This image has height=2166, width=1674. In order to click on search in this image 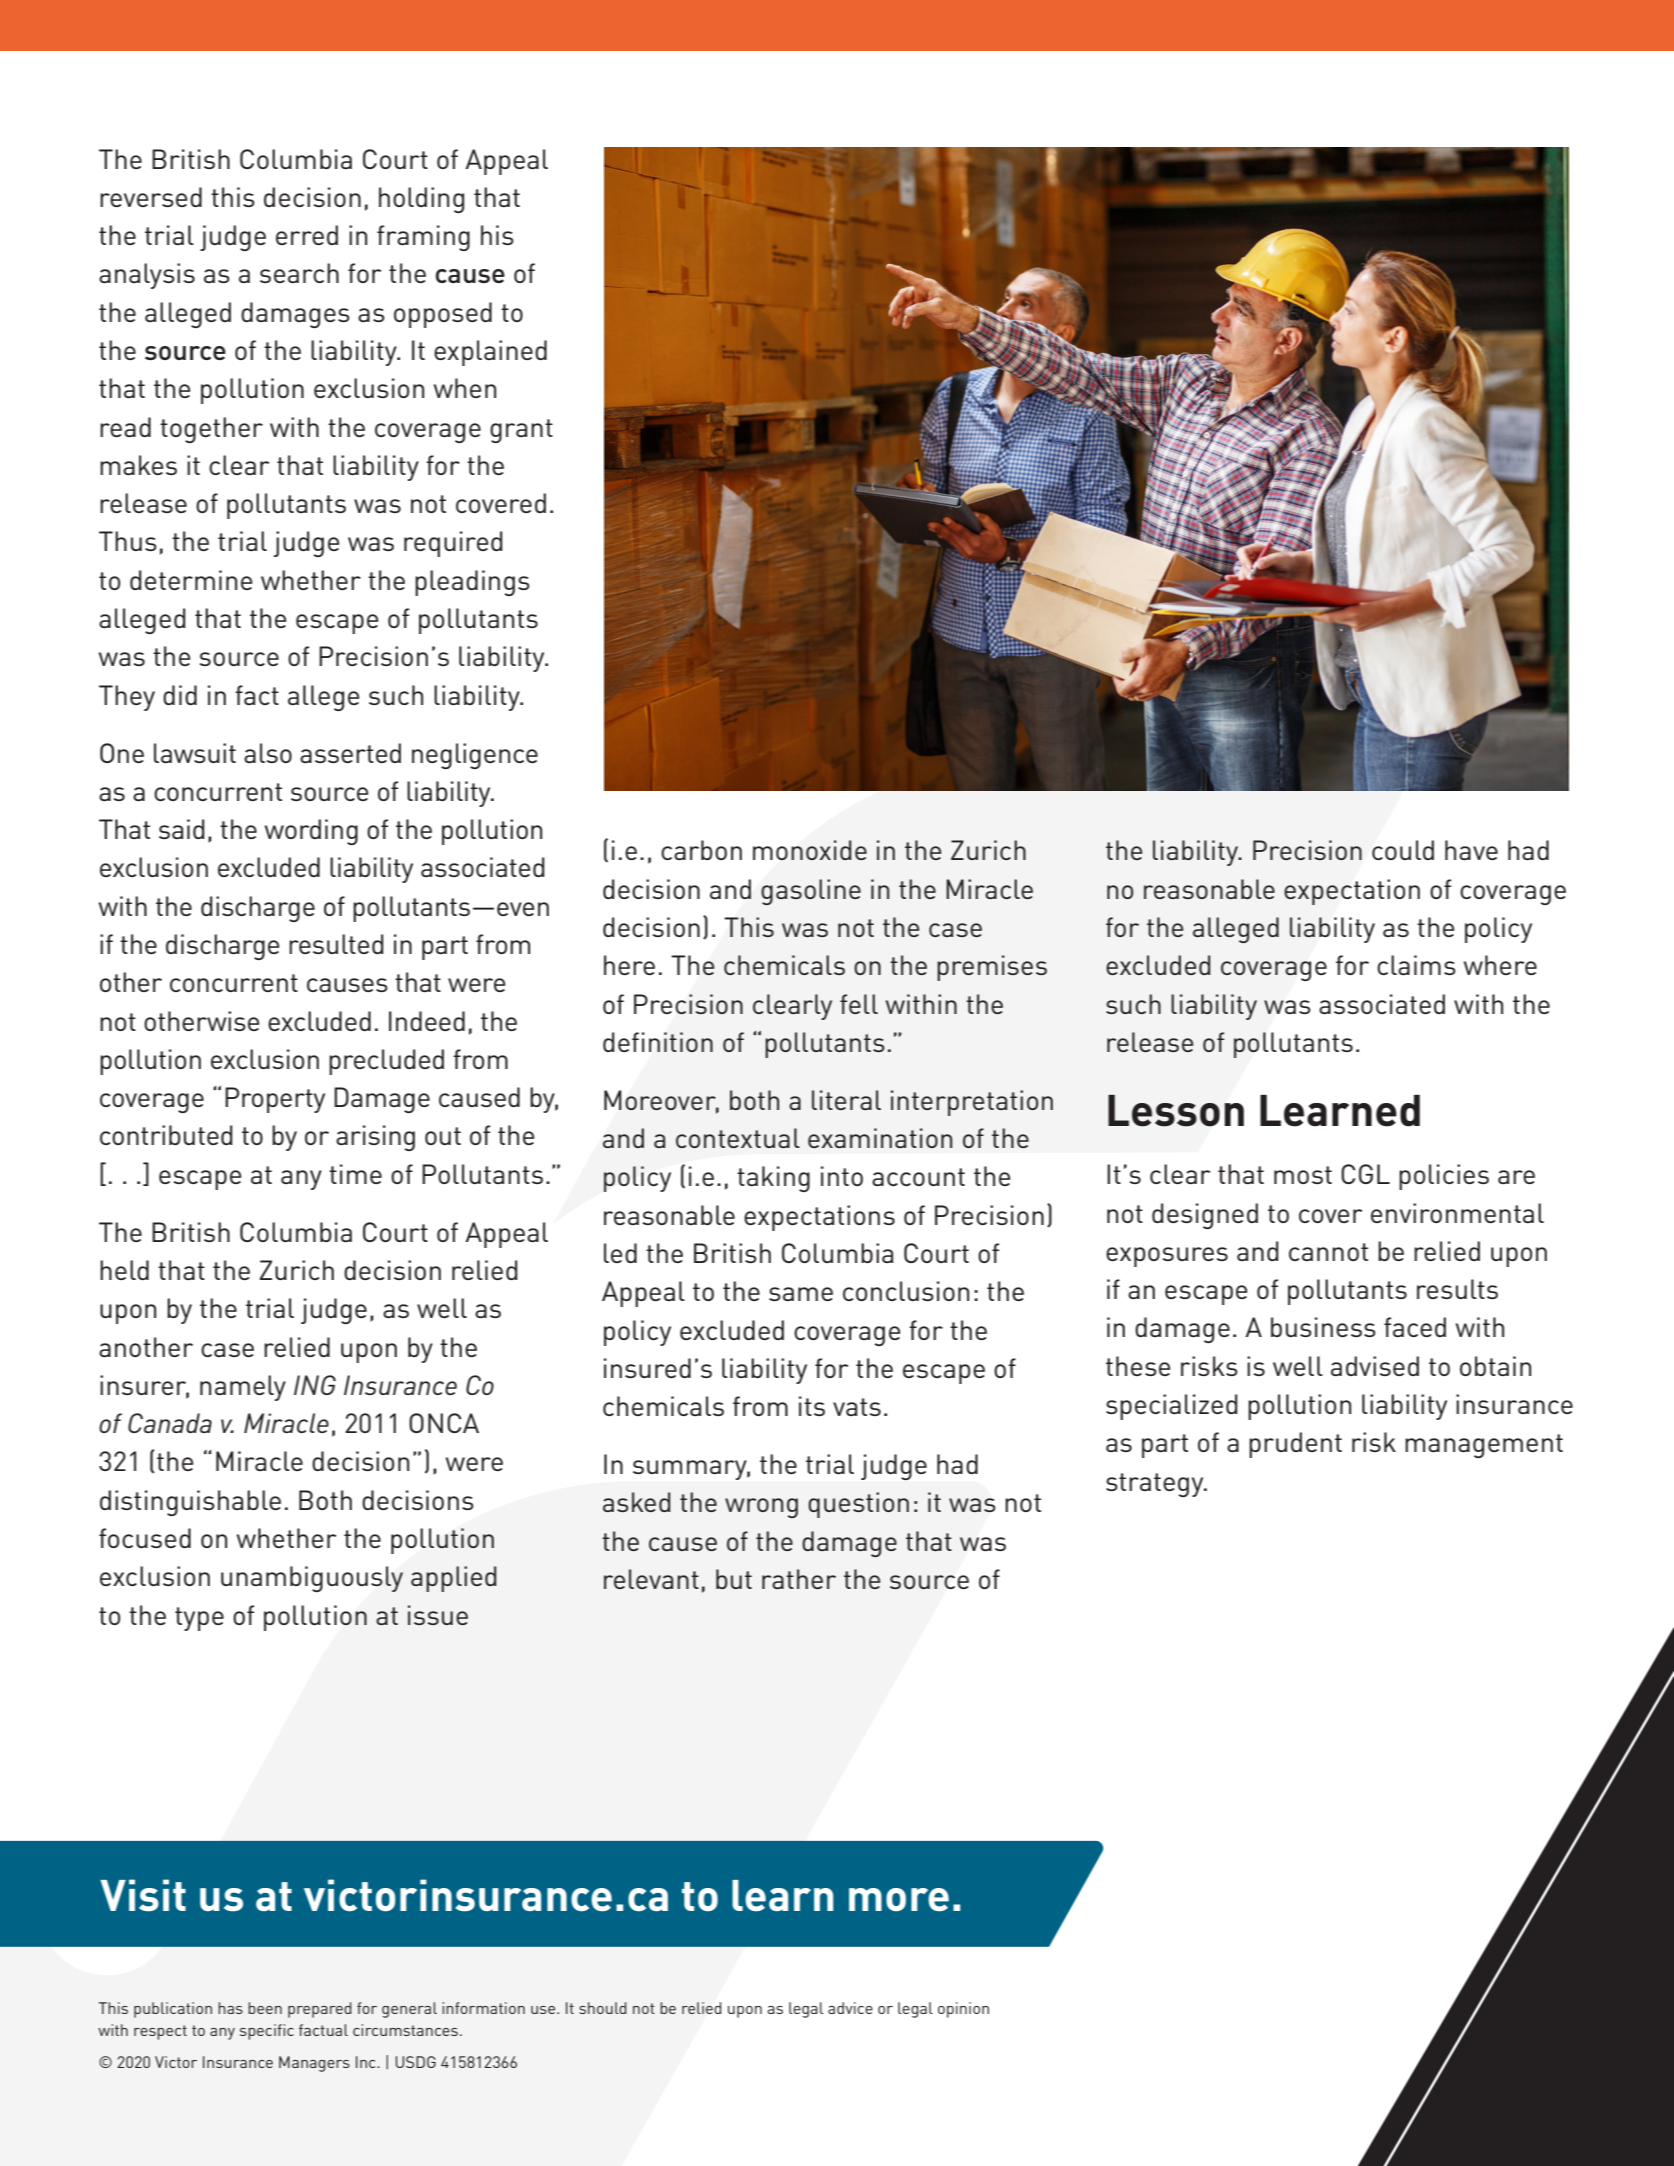, I will do `click(299, 273)`.
